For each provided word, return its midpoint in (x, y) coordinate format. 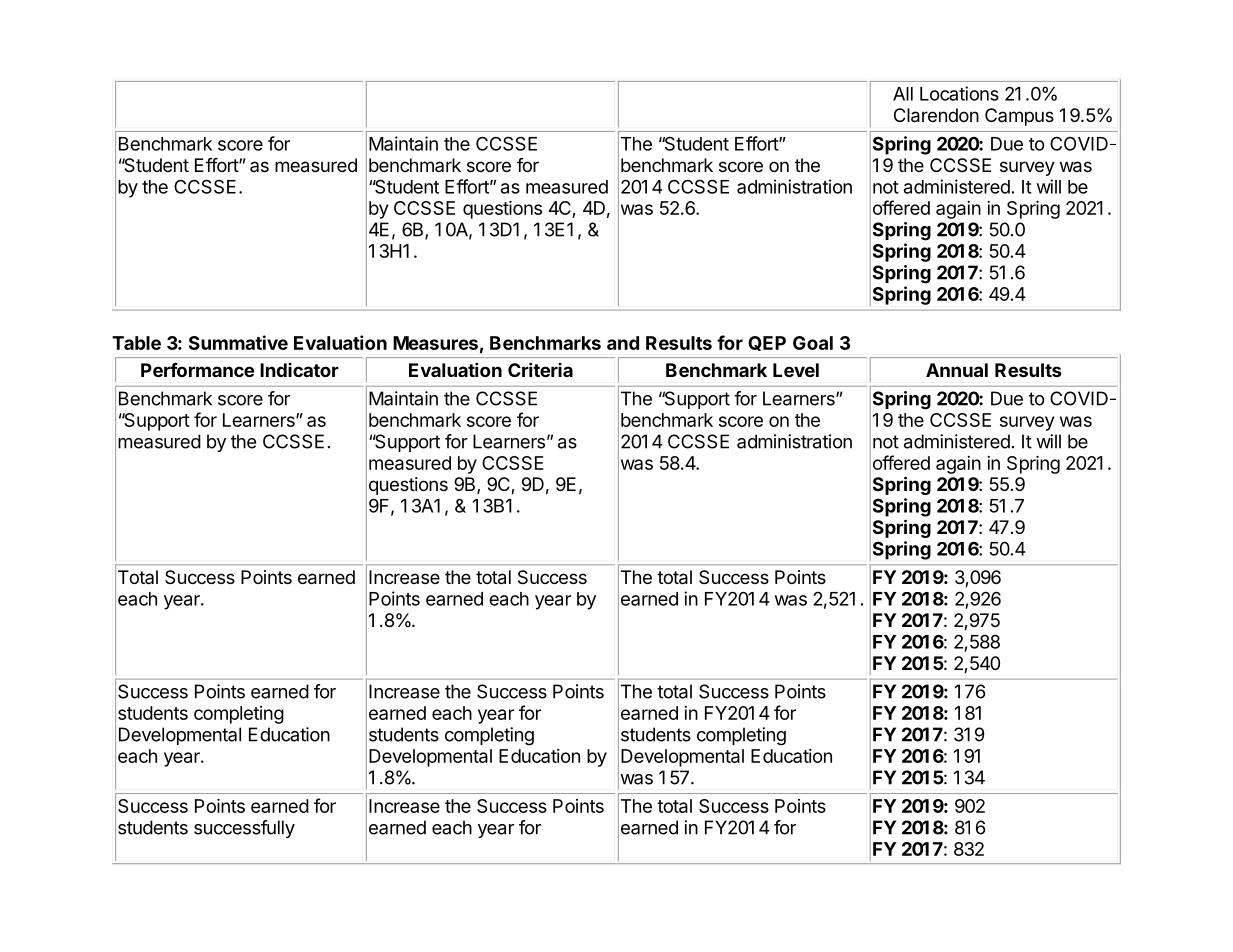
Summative (238, 342)
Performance (197, 370)
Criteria (540, 369)
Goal (813, 343)
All (903, 94)
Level (796, 370)
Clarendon (936, 115)
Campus (1019, 117)
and (623, 343)
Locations (959, 93)
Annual (957, 370)
